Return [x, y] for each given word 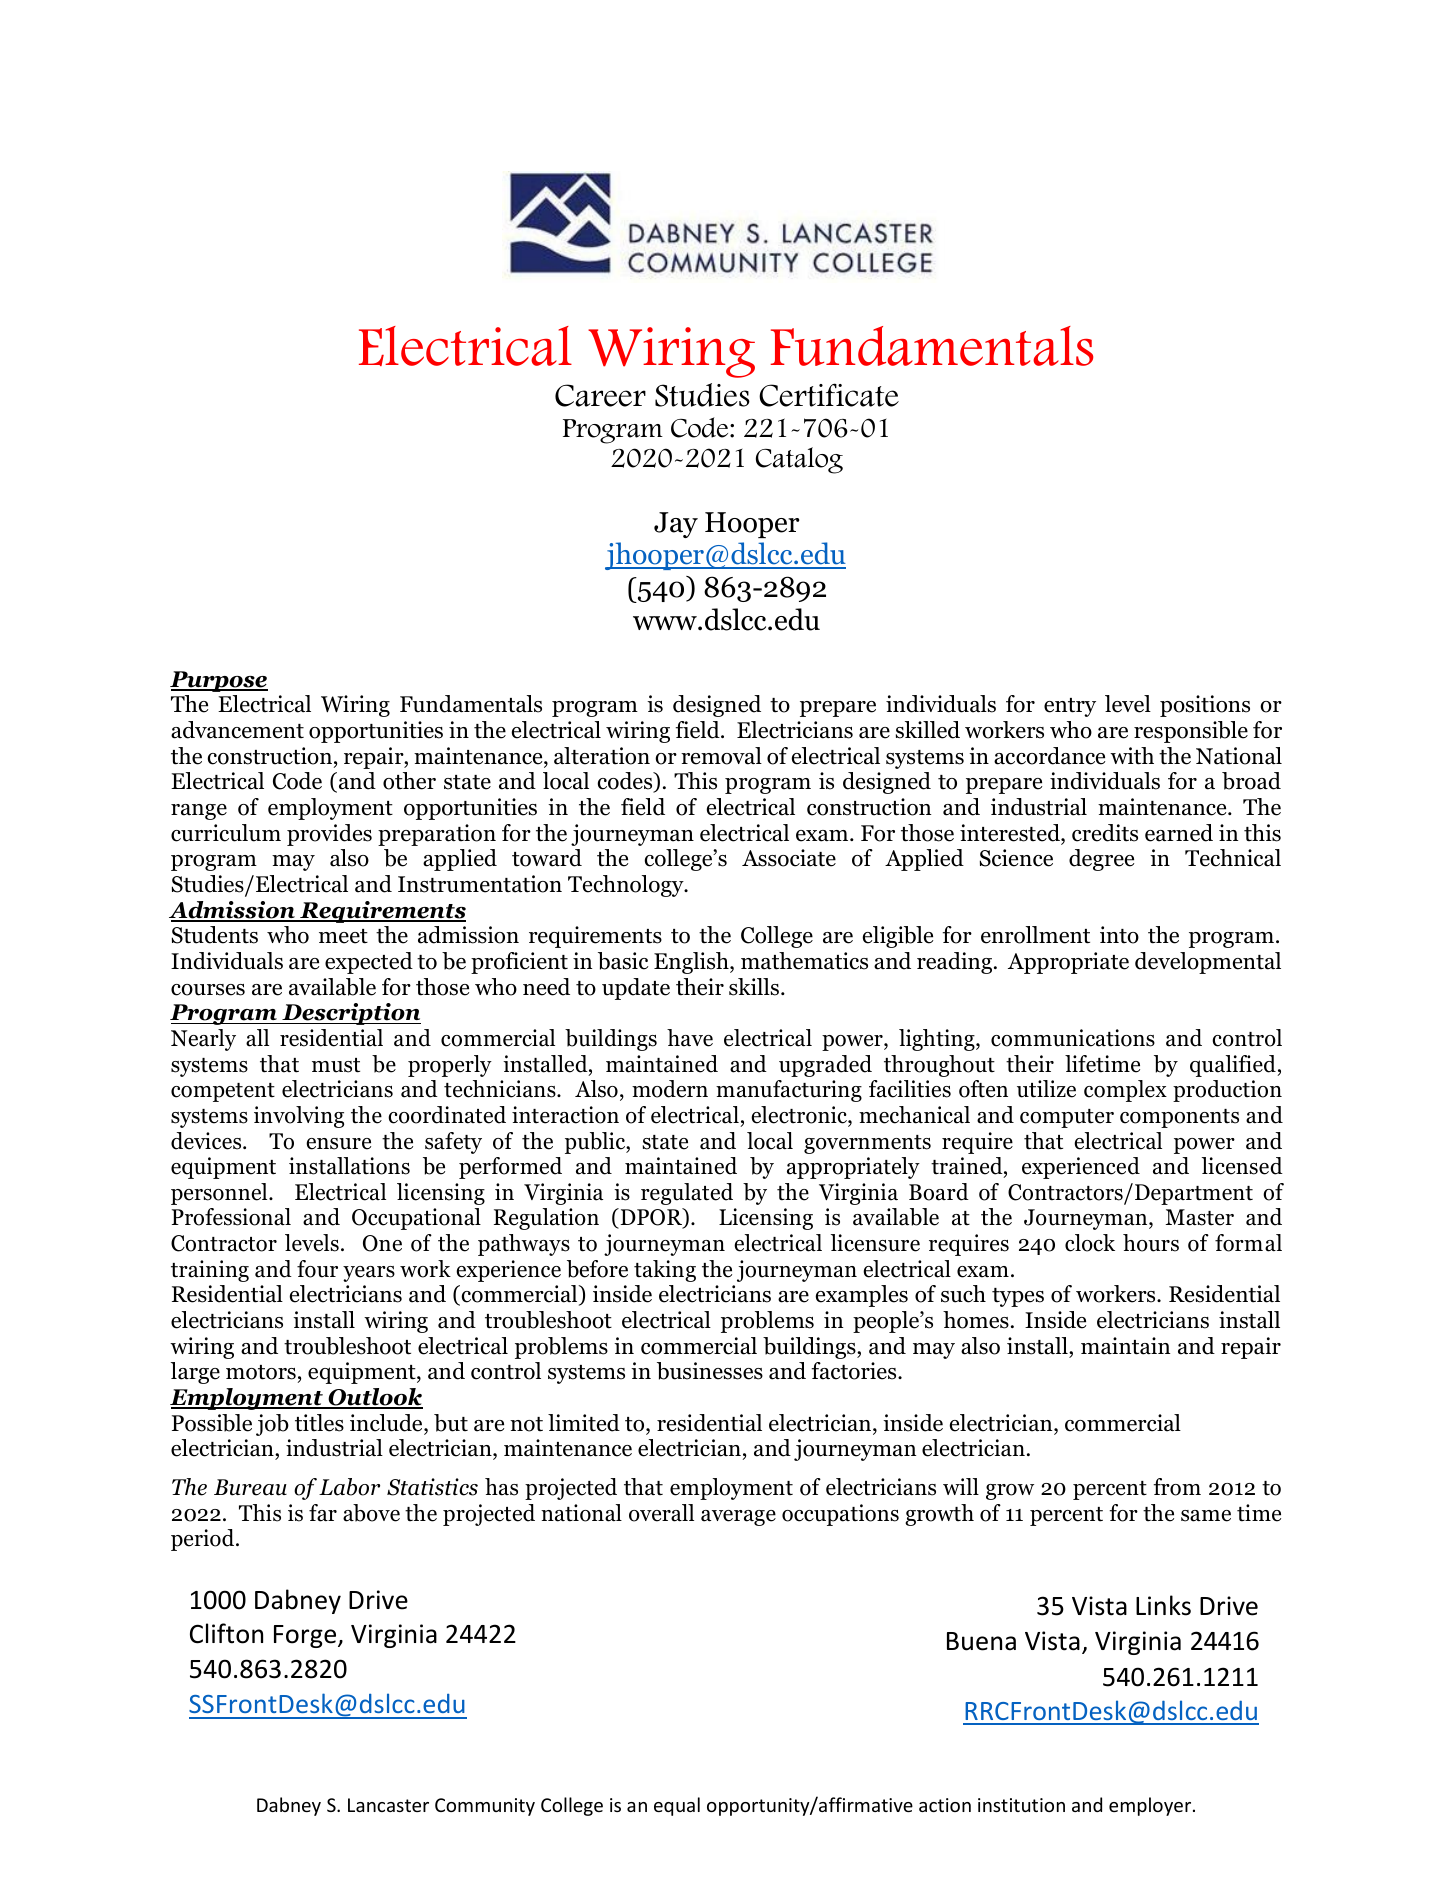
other [409, 781]
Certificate [829, 395]
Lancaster [388, 1805]
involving [299, 1117]
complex [1125, 1091]
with [1132, 756]
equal [677, 1806]
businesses [710, 1371]
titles [319, 1423]
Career [600, 395]
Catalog [799, 460]
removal [721, 756]
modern [670, 1089]
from [1177, 1487]
